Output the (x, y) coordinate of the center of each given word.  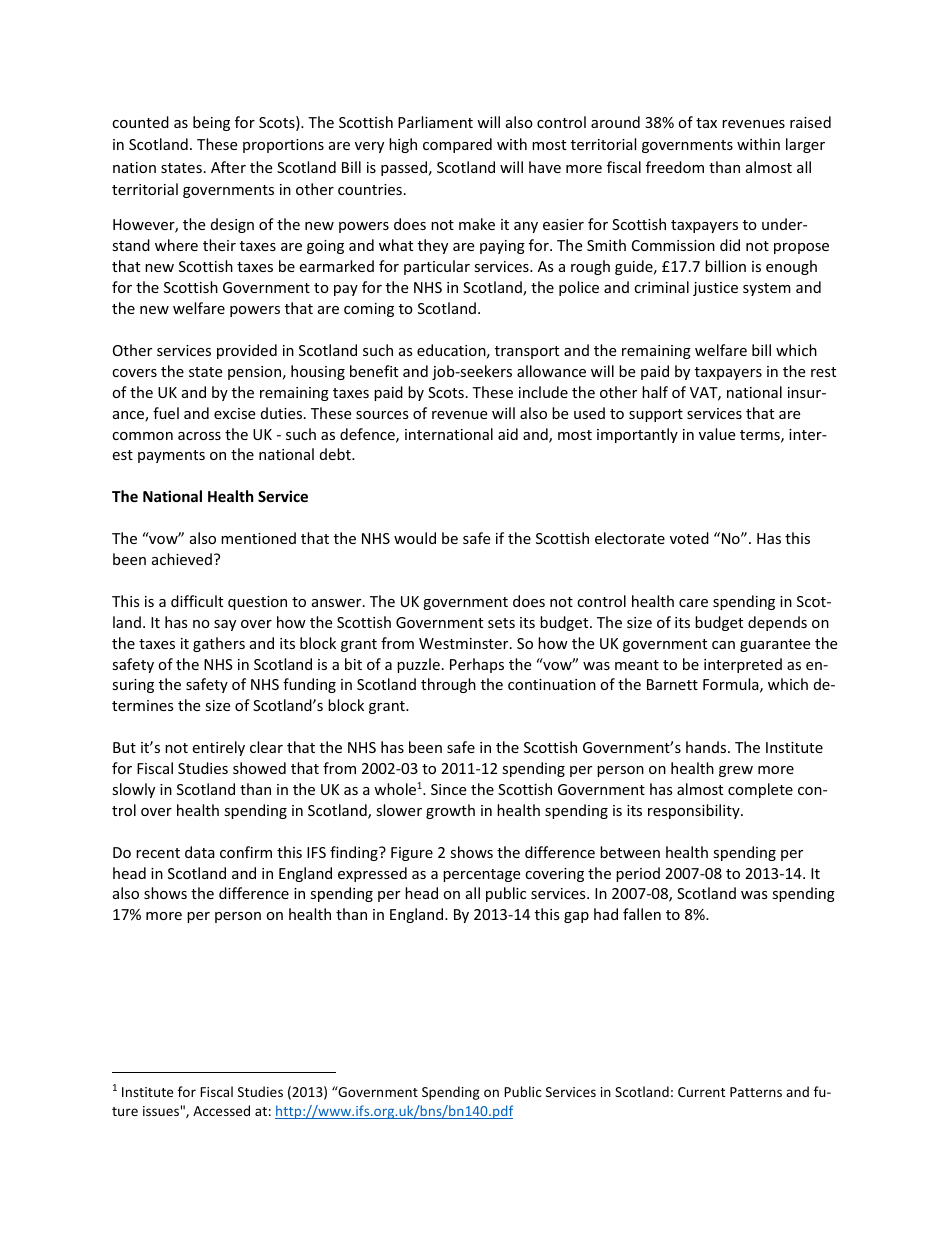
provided (247, 351)
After (228, 167)
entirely (218, 748)
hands (707, 747)
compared (457, 145)
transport (527, 352)
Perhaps (477, 665)
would (415, 538)
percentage (481, 875)
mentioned (258, 538)
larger (805, 145)
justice (715, 289)
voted (689, 538)
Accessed (221, 1110)
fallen (642, 914)
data (200, 852)
